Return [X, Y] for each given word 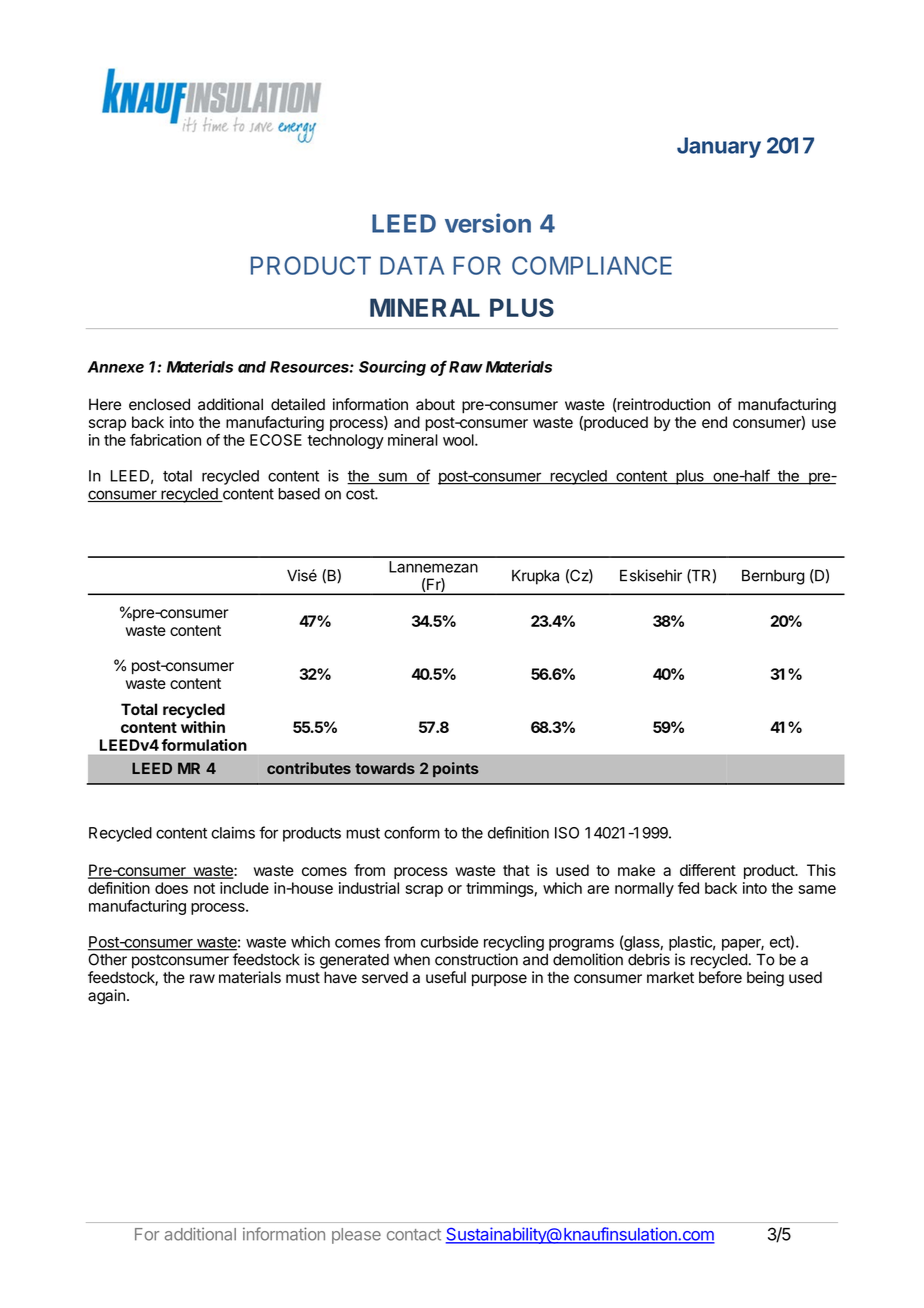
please [356, 1236]
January [719, 147]
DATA [412, 265]
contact [414, 1235]
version [488, 223]
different [708, 870]
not [204, 888]
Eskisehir [651, 575]
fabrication [165, 440]
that [516, 870]
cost [361, 494]
